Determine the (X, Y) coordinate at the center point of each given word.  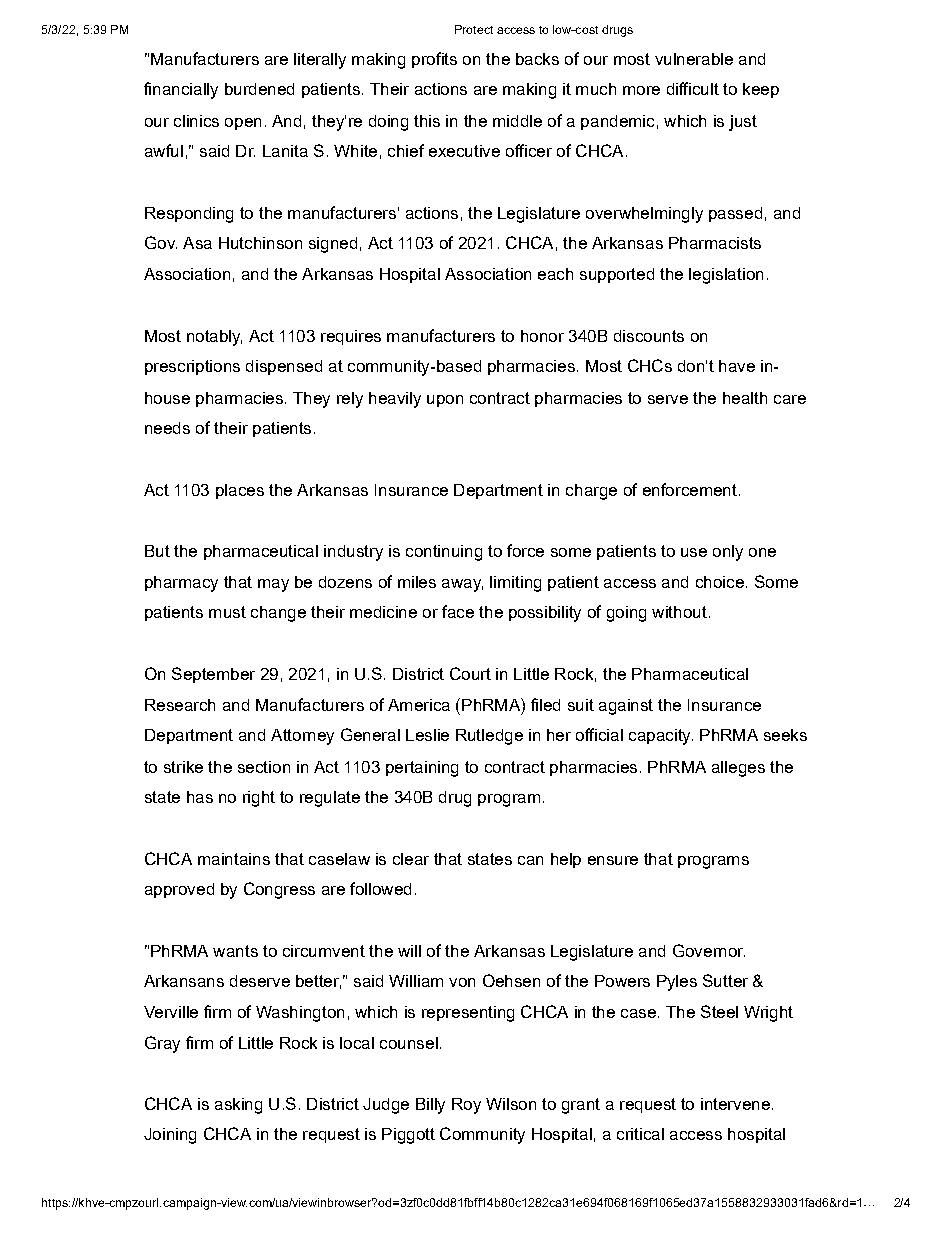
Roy (466, 1106)
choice (720, 582)
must (227, 612)
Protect (474, 29)
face (458, 611)
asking (238, 1106)
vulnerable (694, 59)
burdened (259, 89)
